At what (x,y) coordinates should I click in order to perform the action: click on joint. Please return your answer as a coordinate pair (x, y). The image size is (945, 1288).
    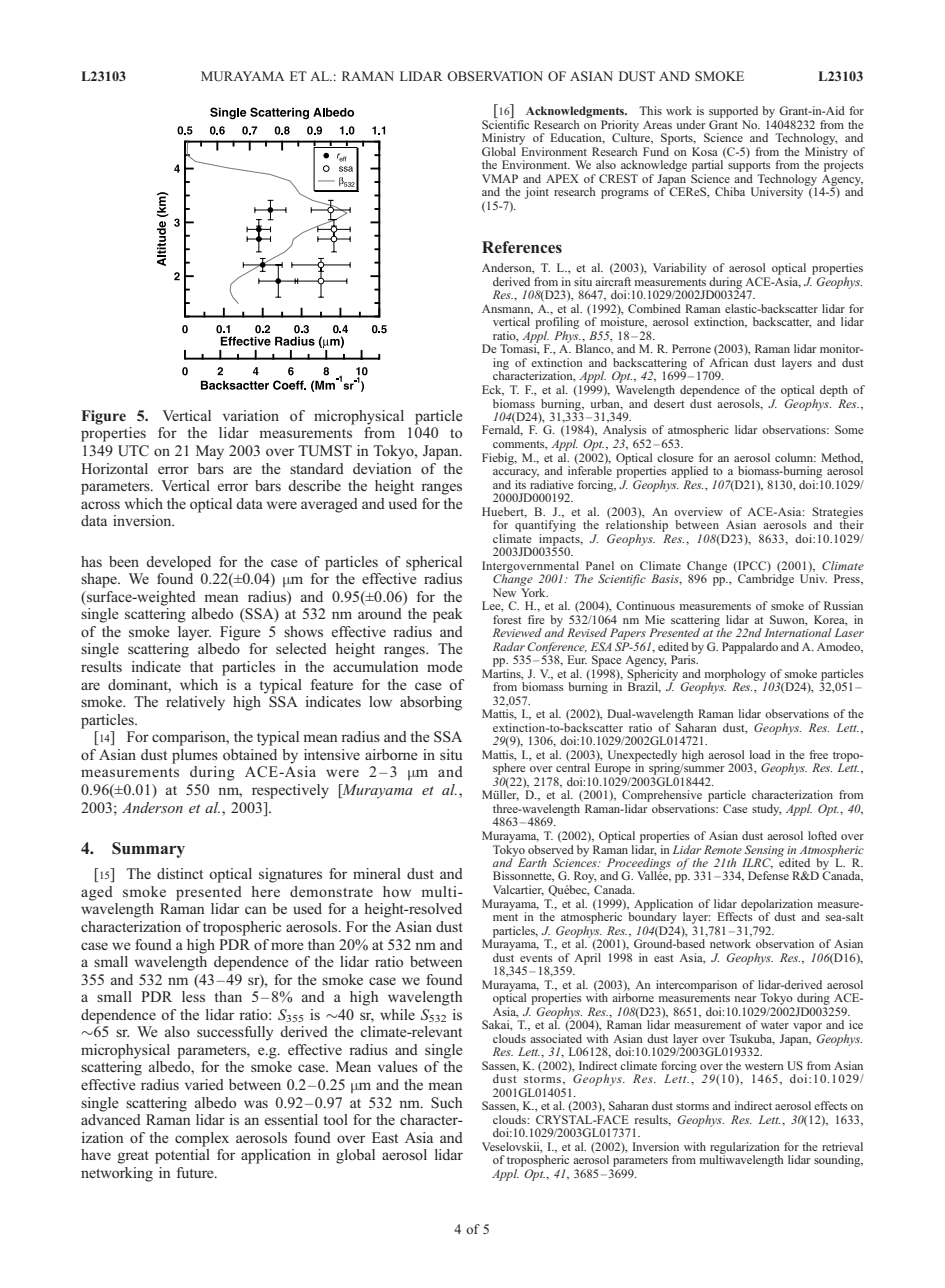
    Looking at the image, I should click on (537, 193).
